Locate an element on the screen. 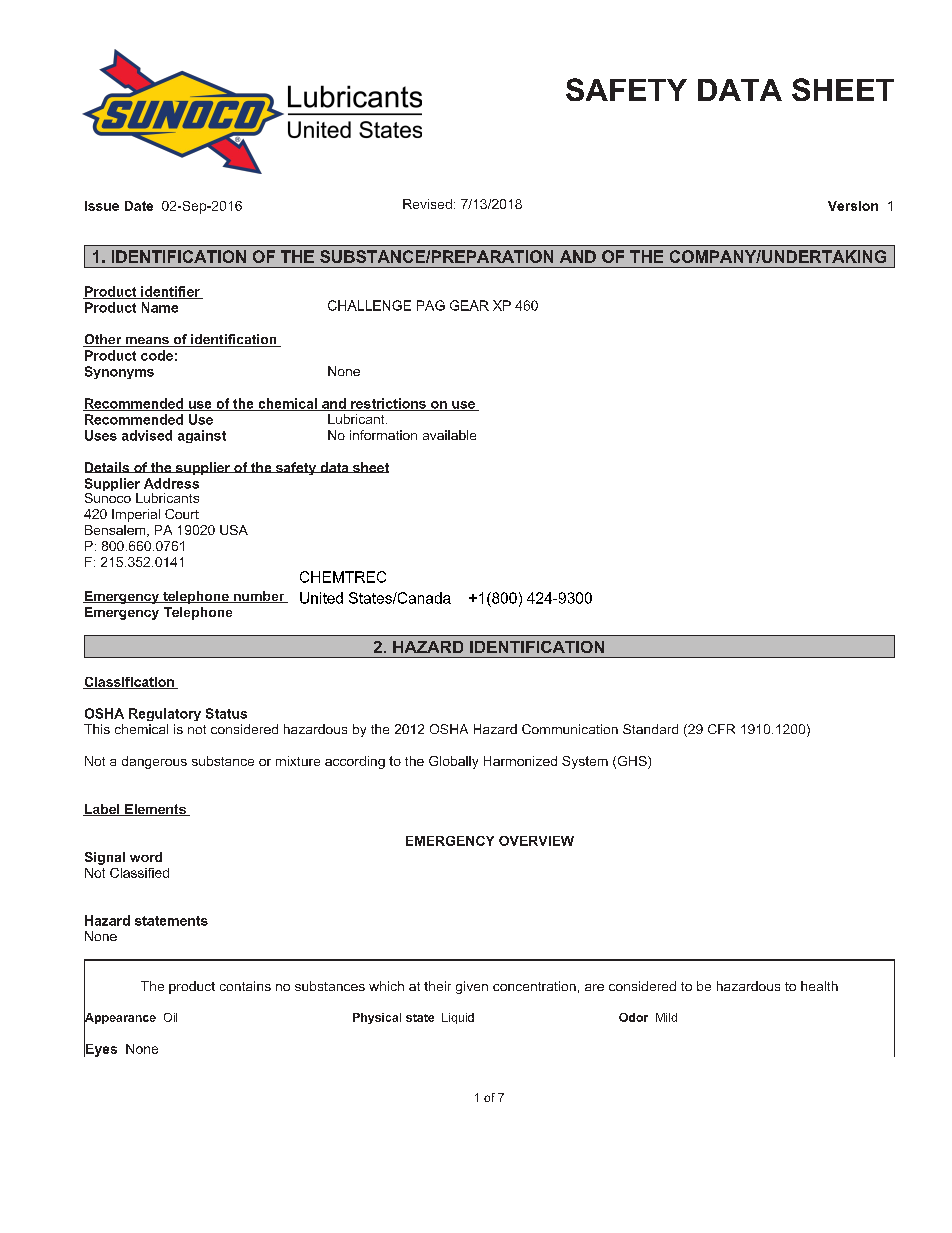 This screenshot has height=1233, width=952. available is located at coordinates (449, 435).
